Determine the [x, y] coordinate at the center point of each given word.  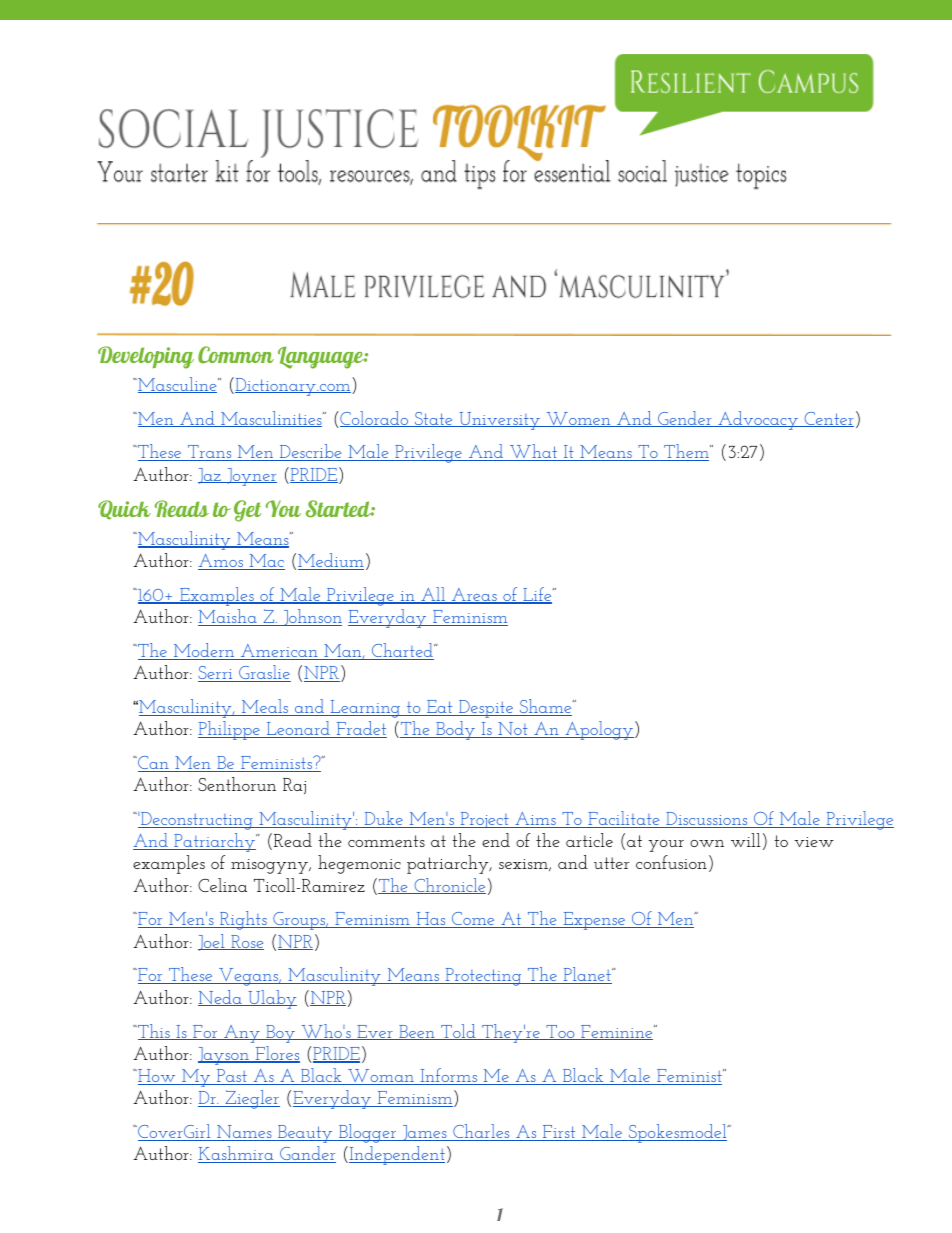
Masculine [177, 385]
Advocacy [758, 420]
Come [473, 920]
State [434, 419]
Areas [474, 596]
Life [537, 595]
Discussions [707, 820]
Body [455, 730]
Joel [212, 942]
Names [244, 1133]
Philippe [230, 730]
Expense [594, 921]
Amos [221, 562]
